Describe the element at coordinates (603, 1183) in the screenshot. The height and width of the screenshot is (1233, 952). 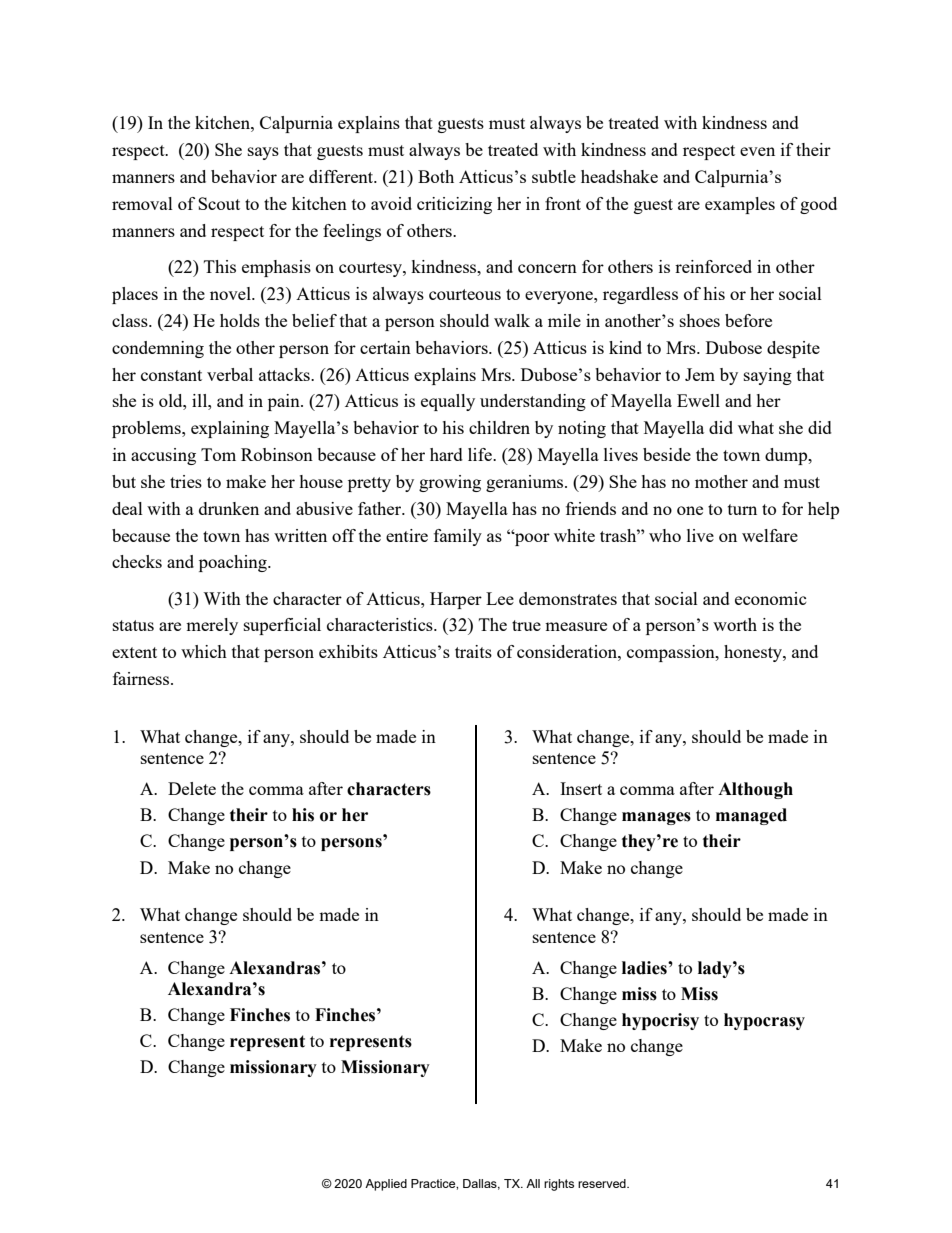
I see `reserved` at that location.
